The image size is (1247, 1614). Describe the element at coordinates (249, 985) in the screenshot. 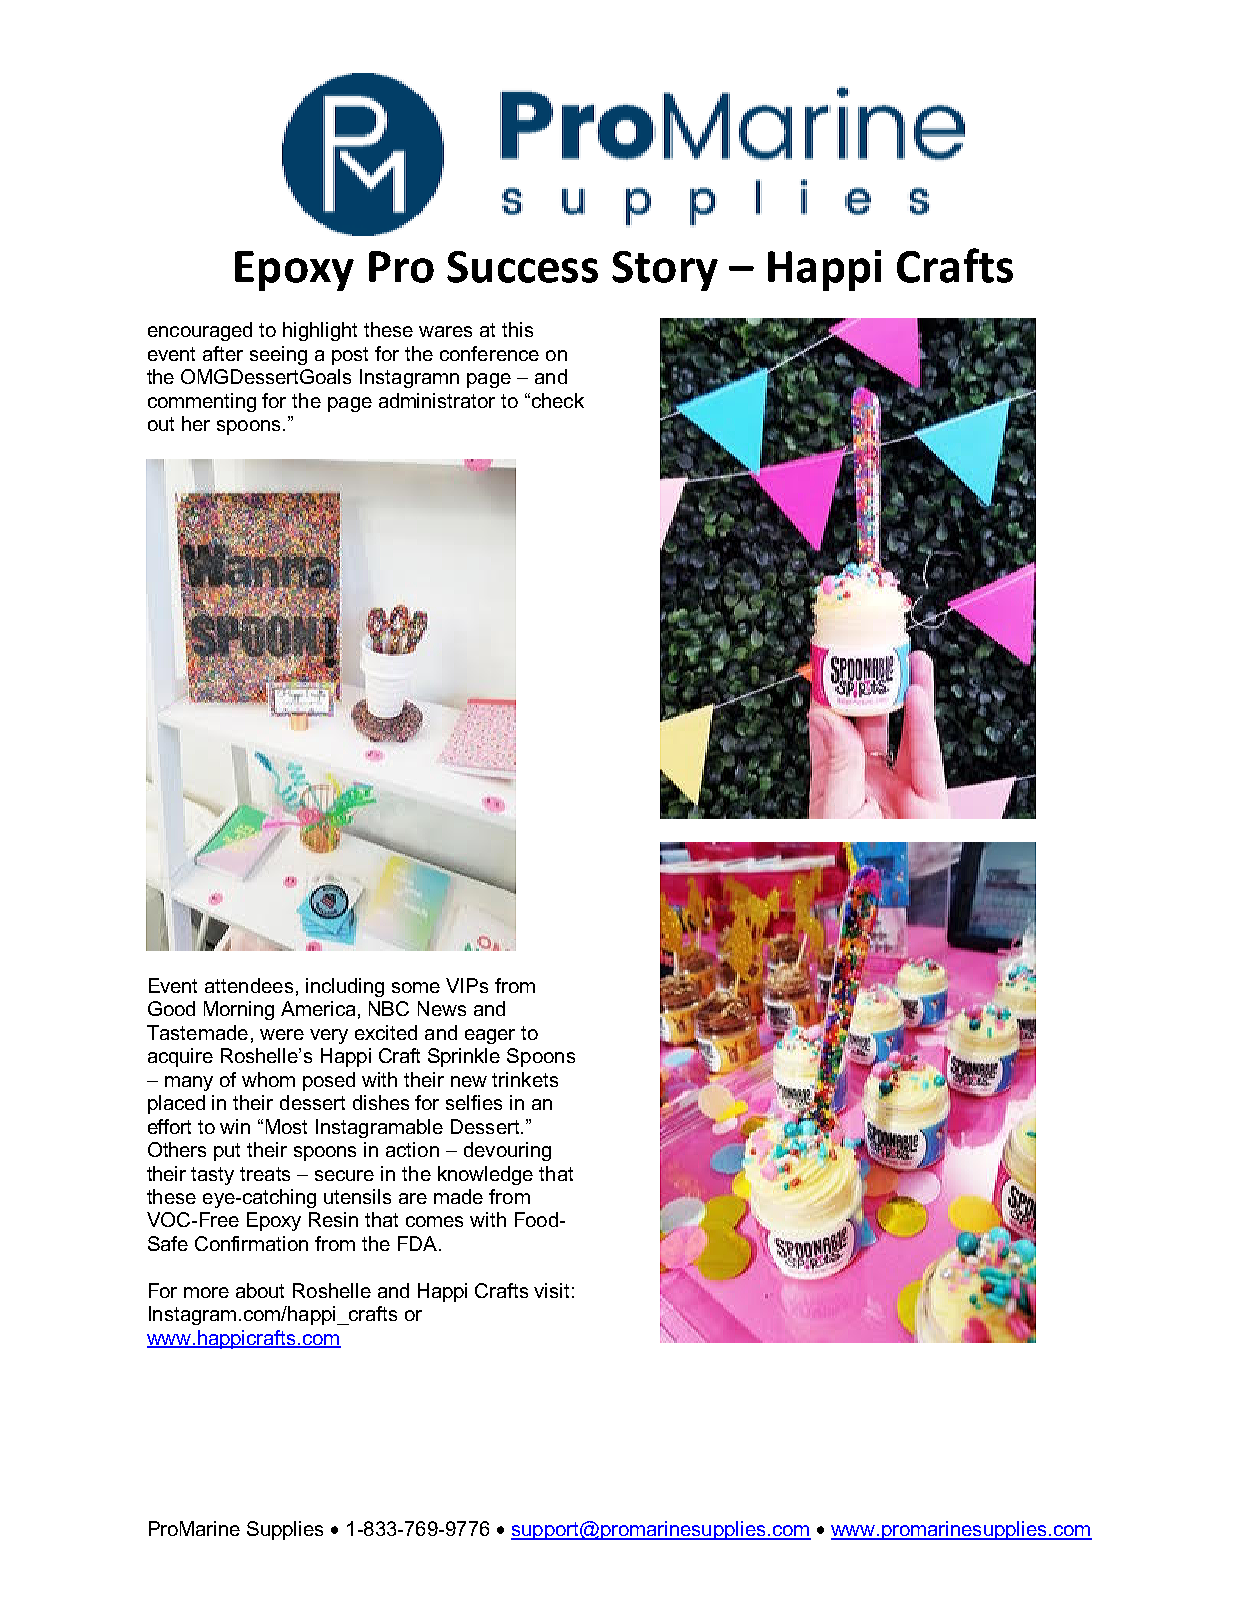

I see `attendees` at that location.
